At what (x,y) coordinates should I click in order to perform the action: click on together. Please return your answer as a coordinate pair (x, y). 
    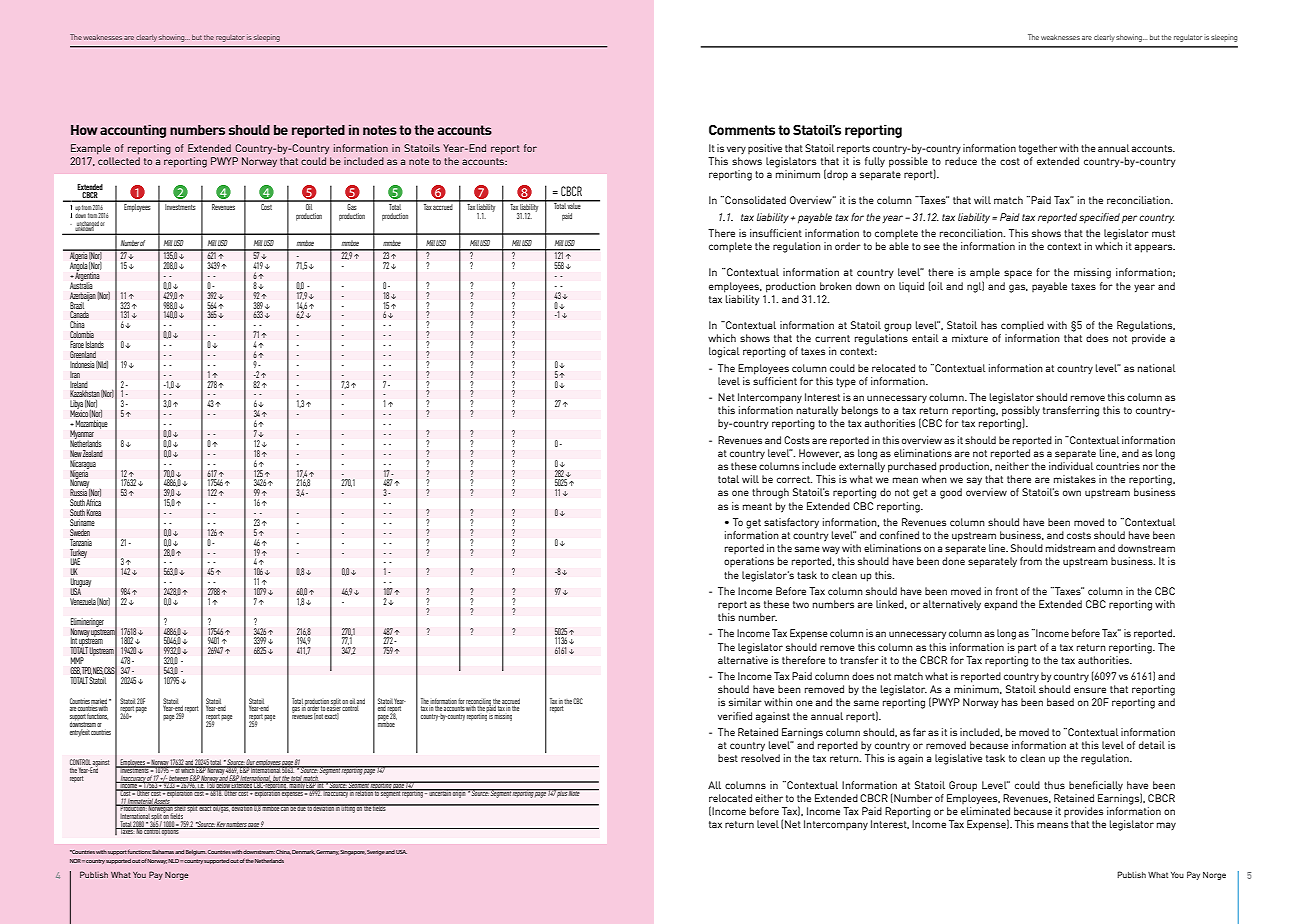
    Looking at the image, I should click on (1038, 149).
